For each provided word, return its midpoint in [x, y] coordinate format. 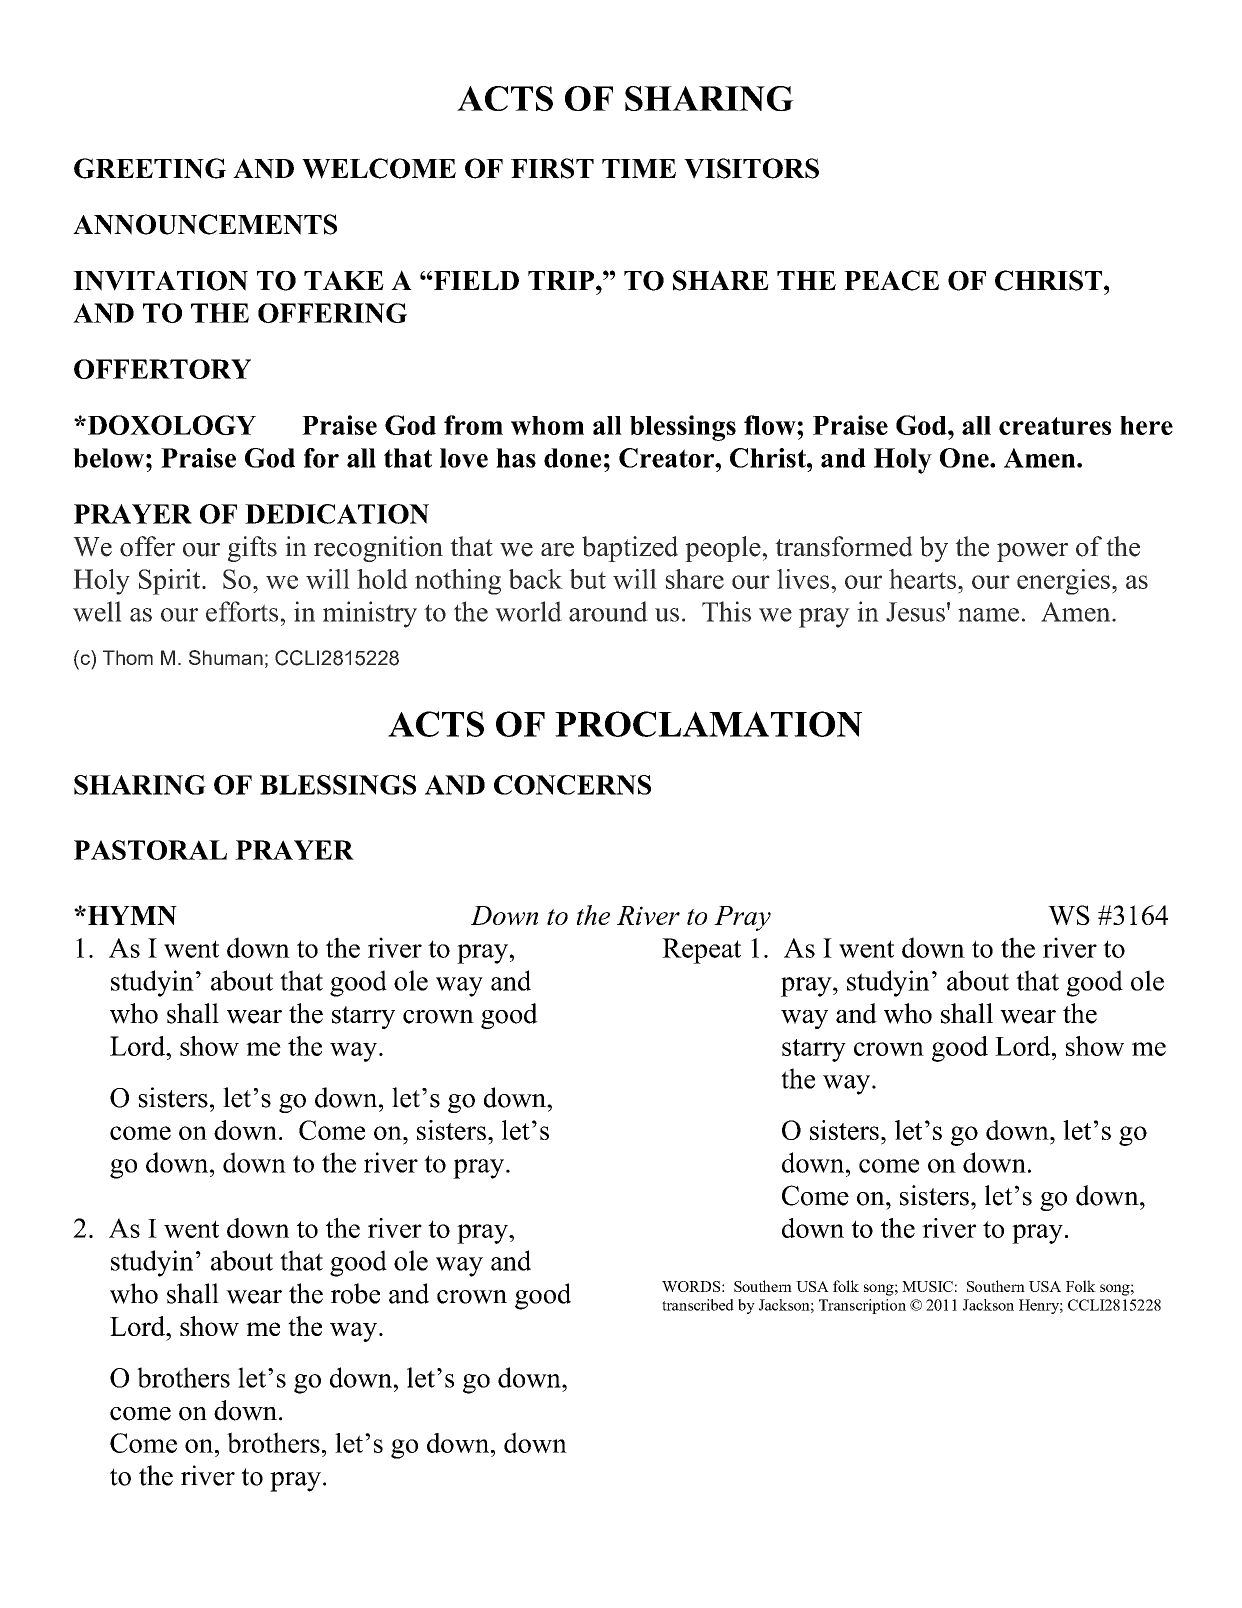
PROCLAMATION [708, 724]
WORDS [691, 1286]
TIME [639, 168]
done [572, 458]
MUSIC [927, 1286]
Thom [128, 657]
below [108, 458]
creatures [1055, 426]
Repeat [701, 951]
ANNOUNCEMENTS [205, 224]
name [988, 615]
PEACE [891, 280]
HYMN [132, 915]
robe [355, 1293]
